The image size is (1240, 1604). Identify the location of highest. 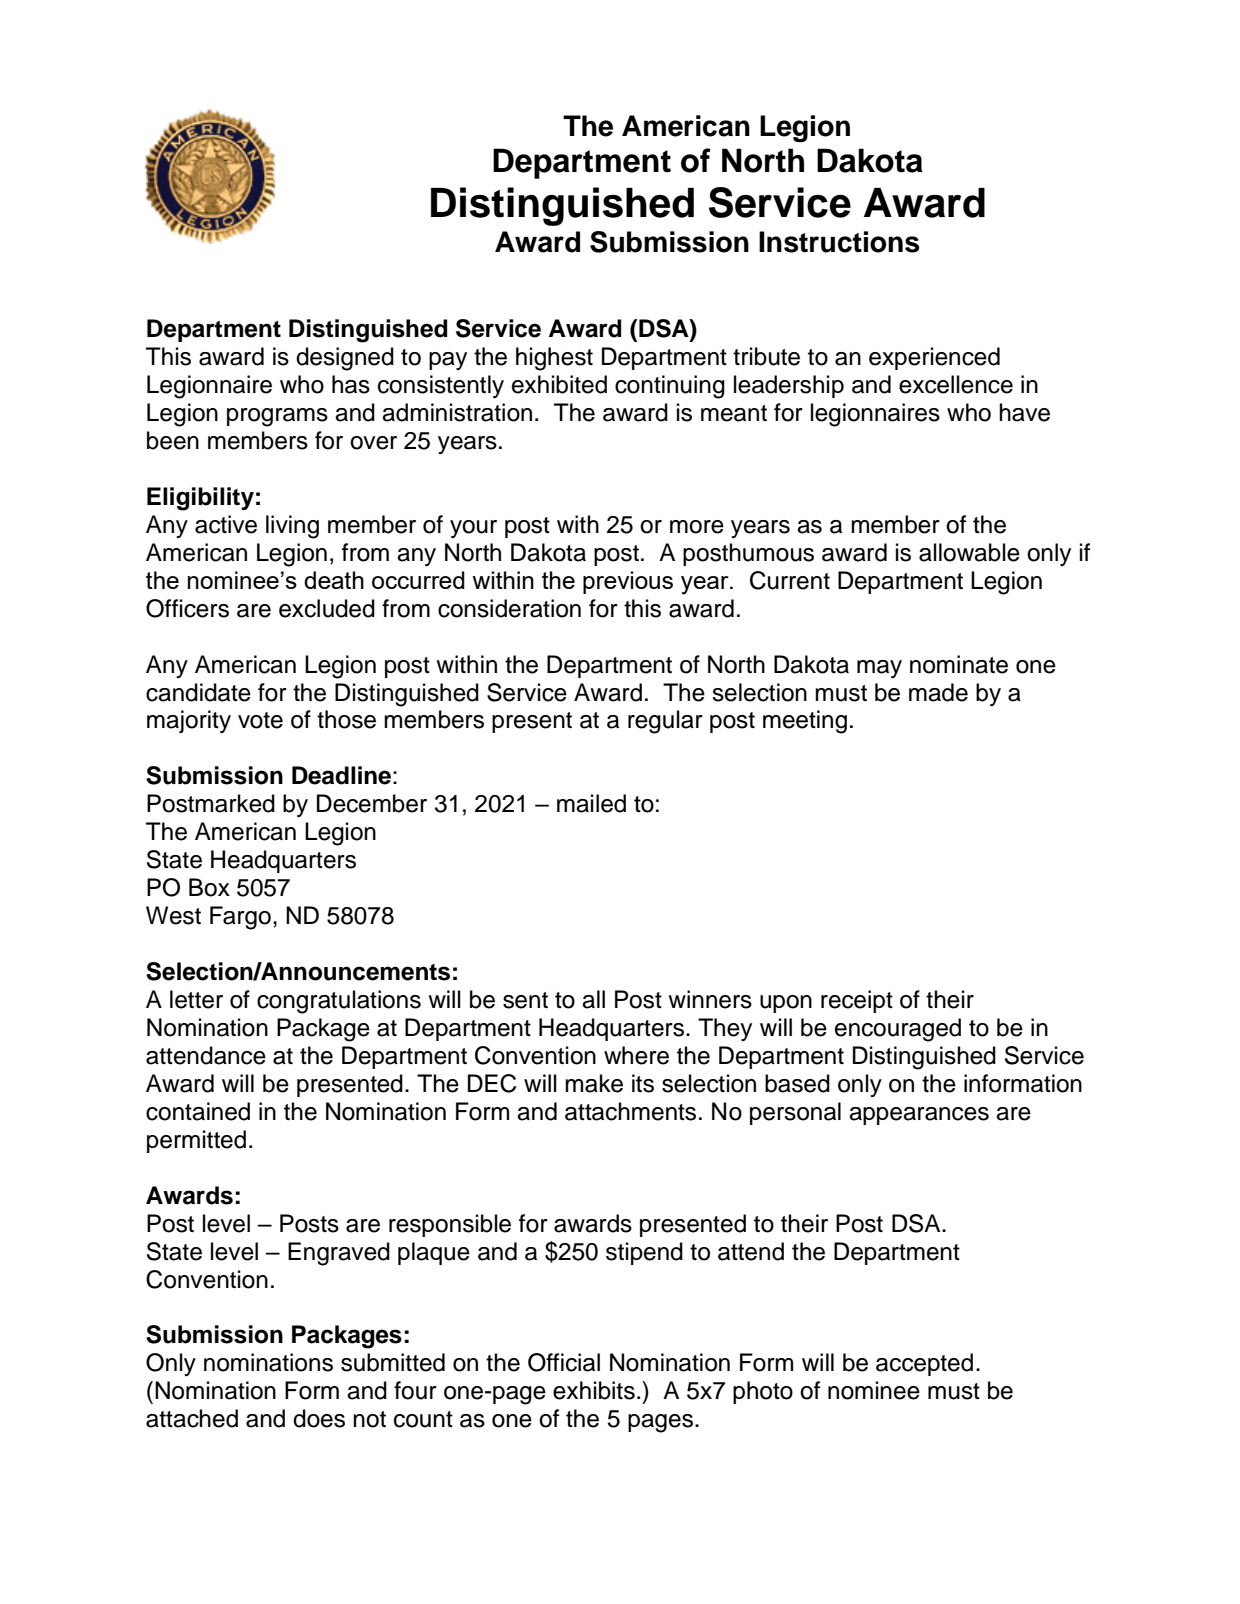
(554, 359).
